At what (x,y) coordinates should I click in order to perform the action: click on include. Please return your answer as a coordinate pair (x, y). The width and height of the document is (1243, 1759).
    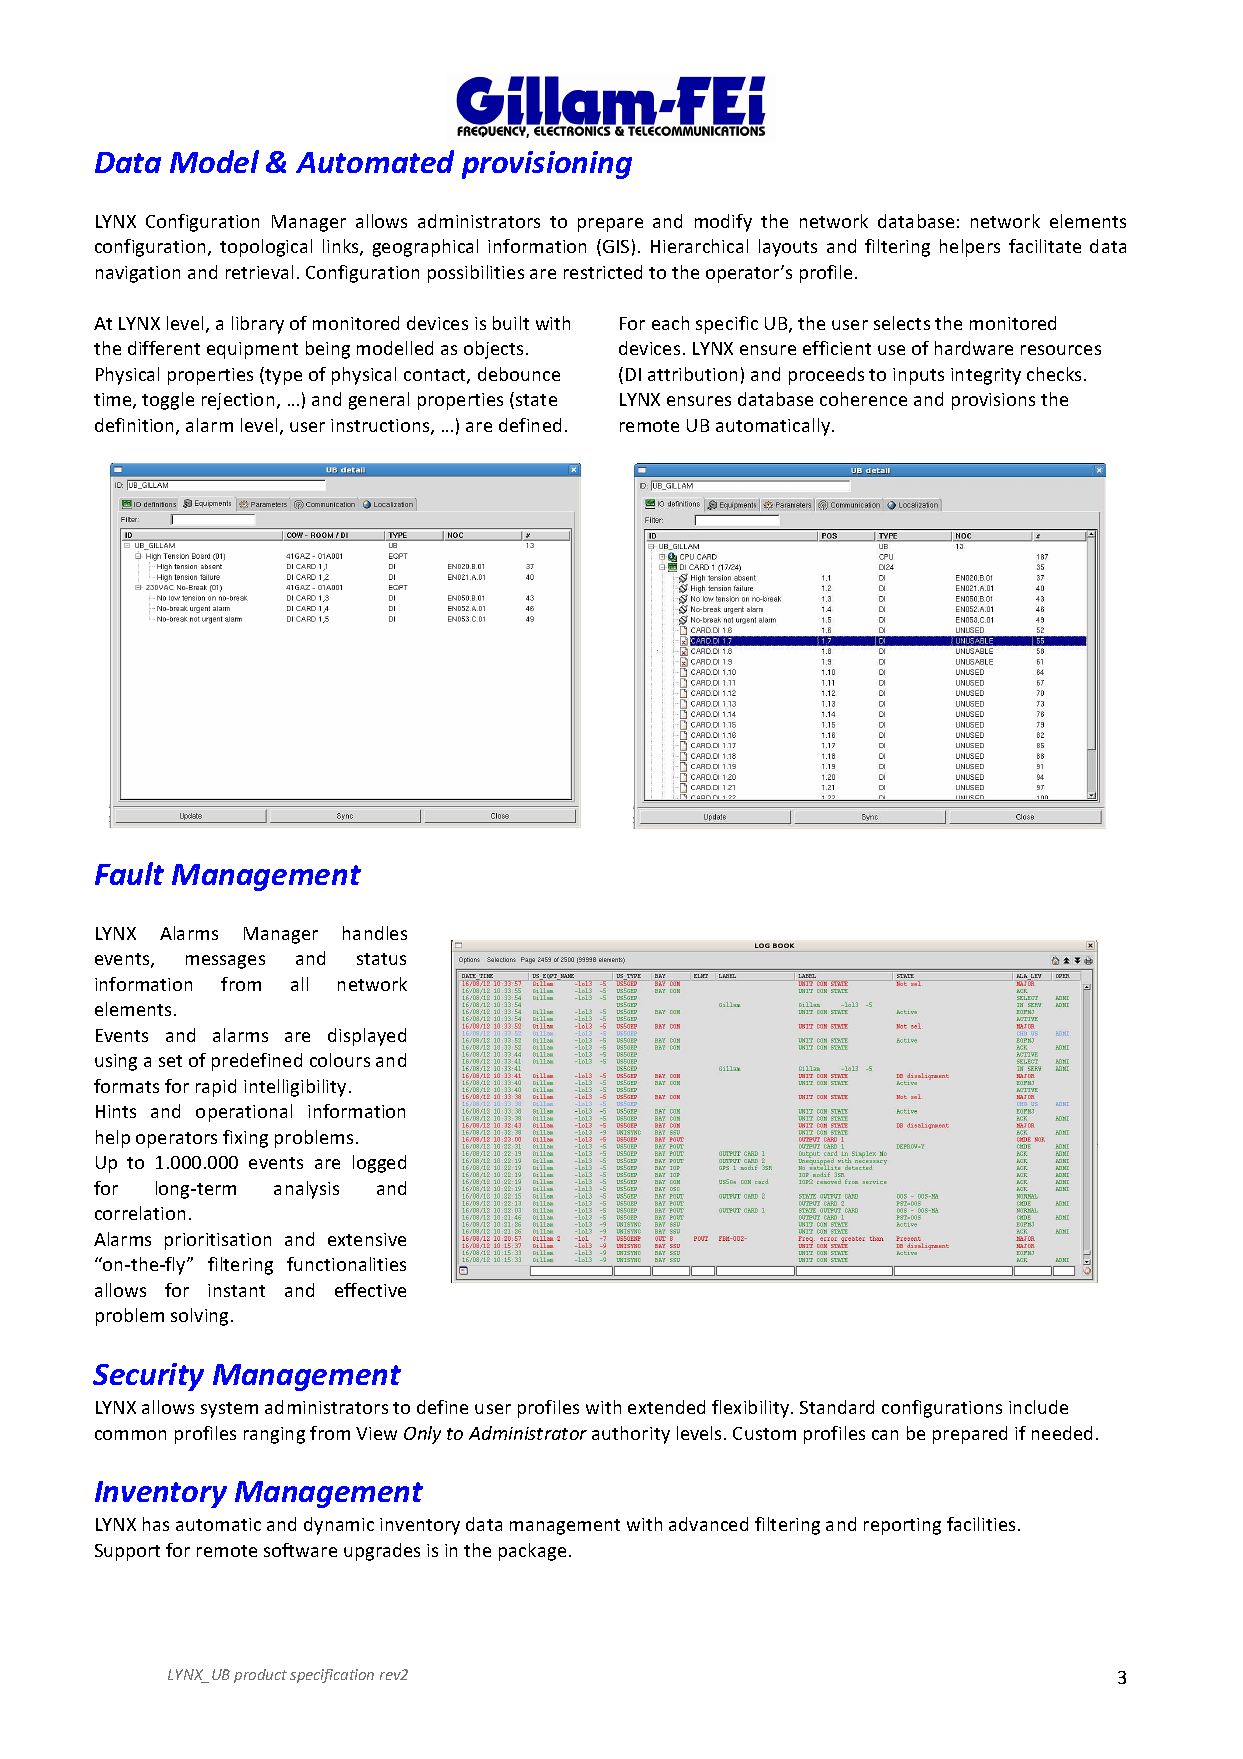
    Looking at the image, I should click on (1038, 1407).
